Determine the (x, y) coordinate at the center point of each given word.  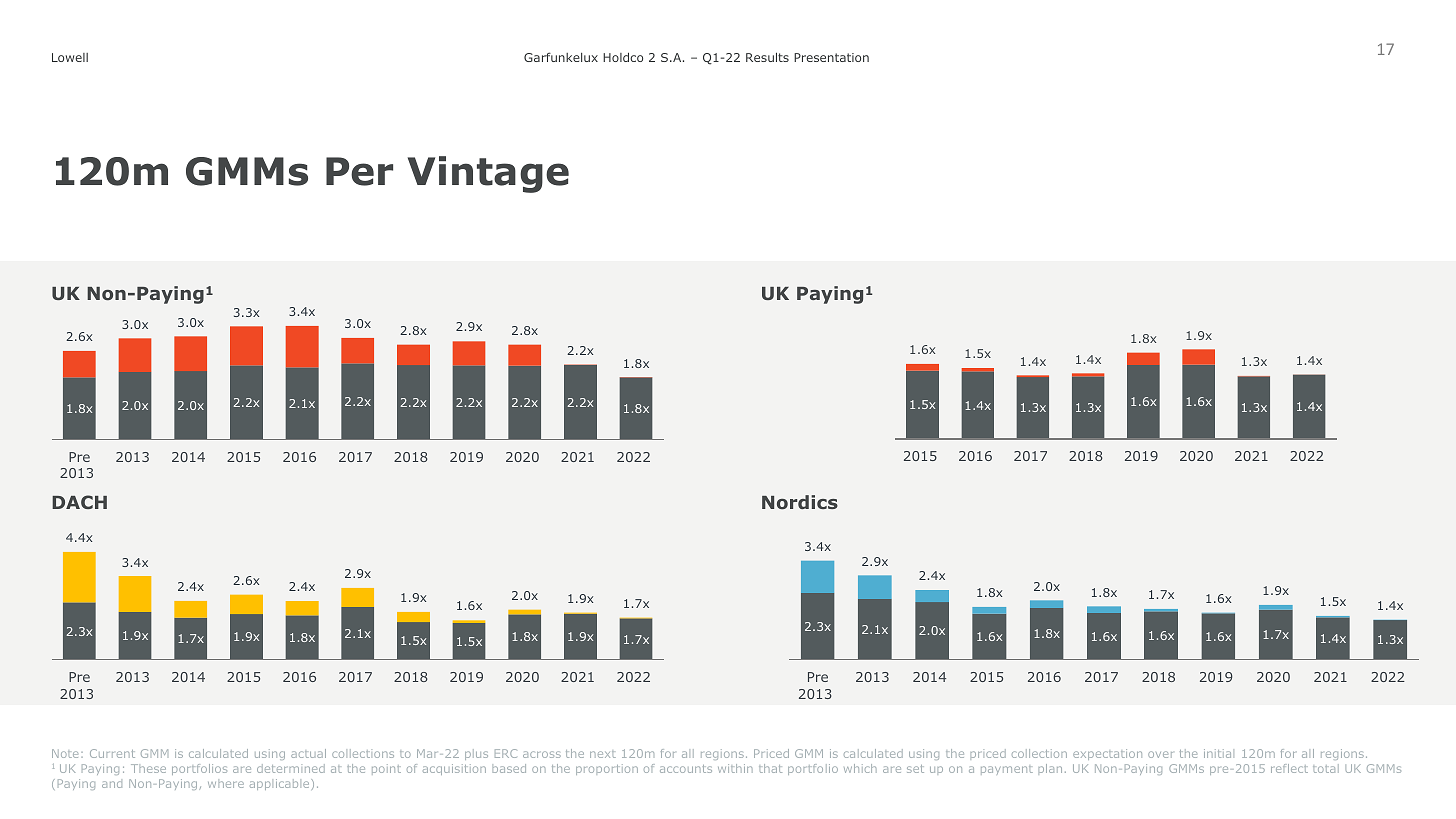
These (148, 768)
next (603, 754)
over (1160, 754)
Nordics (800, 502)
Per (359, 171)
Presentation (831, 57)
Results (767, 57)
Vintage (488, 174)
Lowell (70, 57)
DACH (79, 502)
